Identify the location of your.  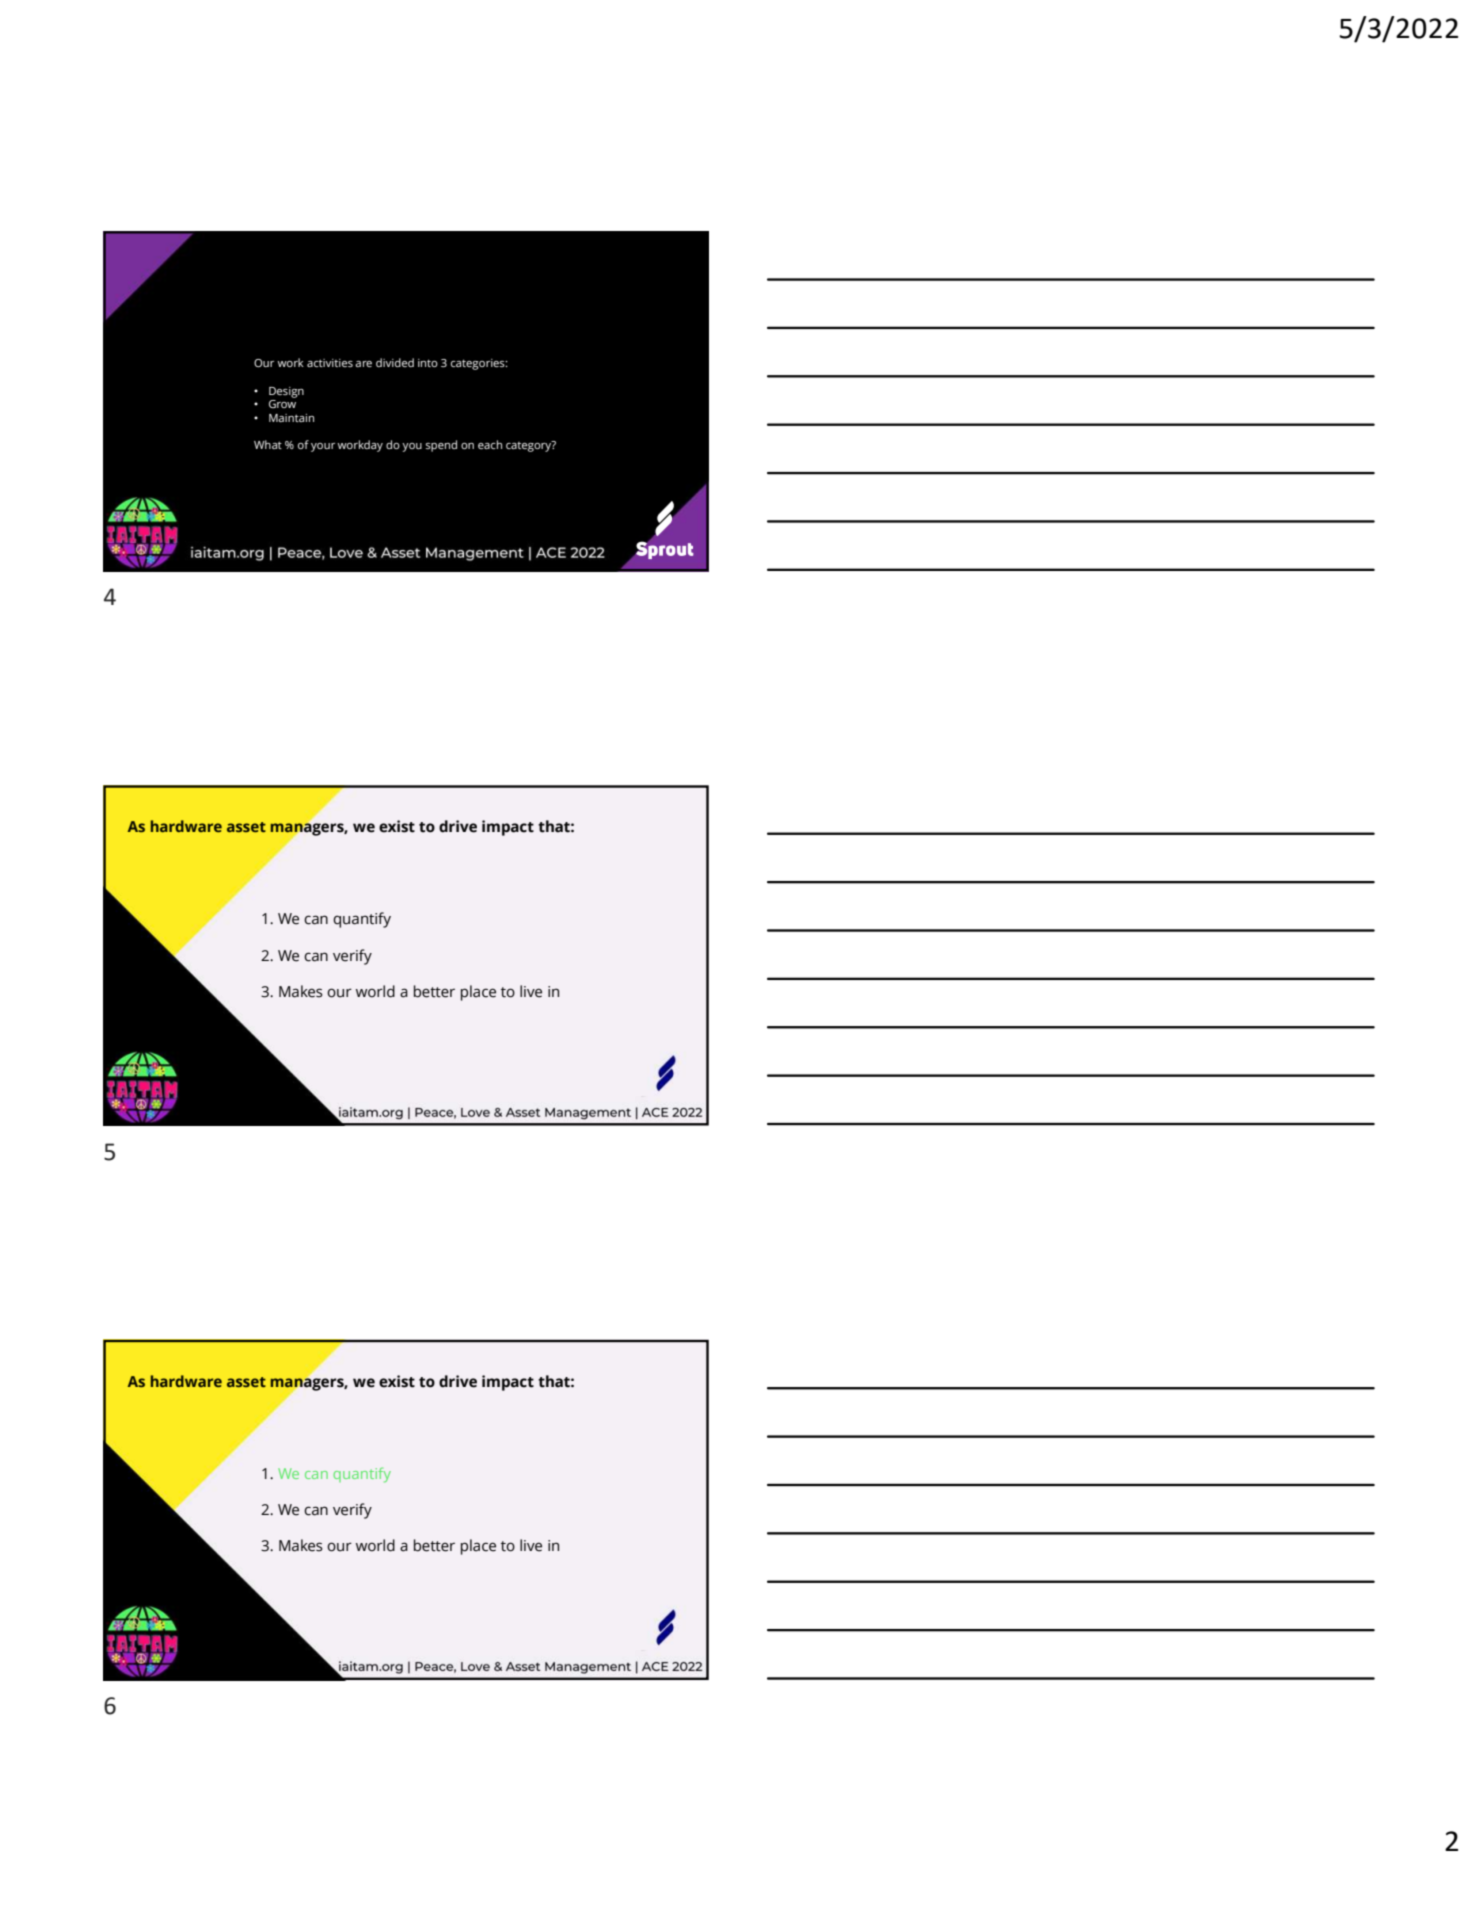
(323, 447).
